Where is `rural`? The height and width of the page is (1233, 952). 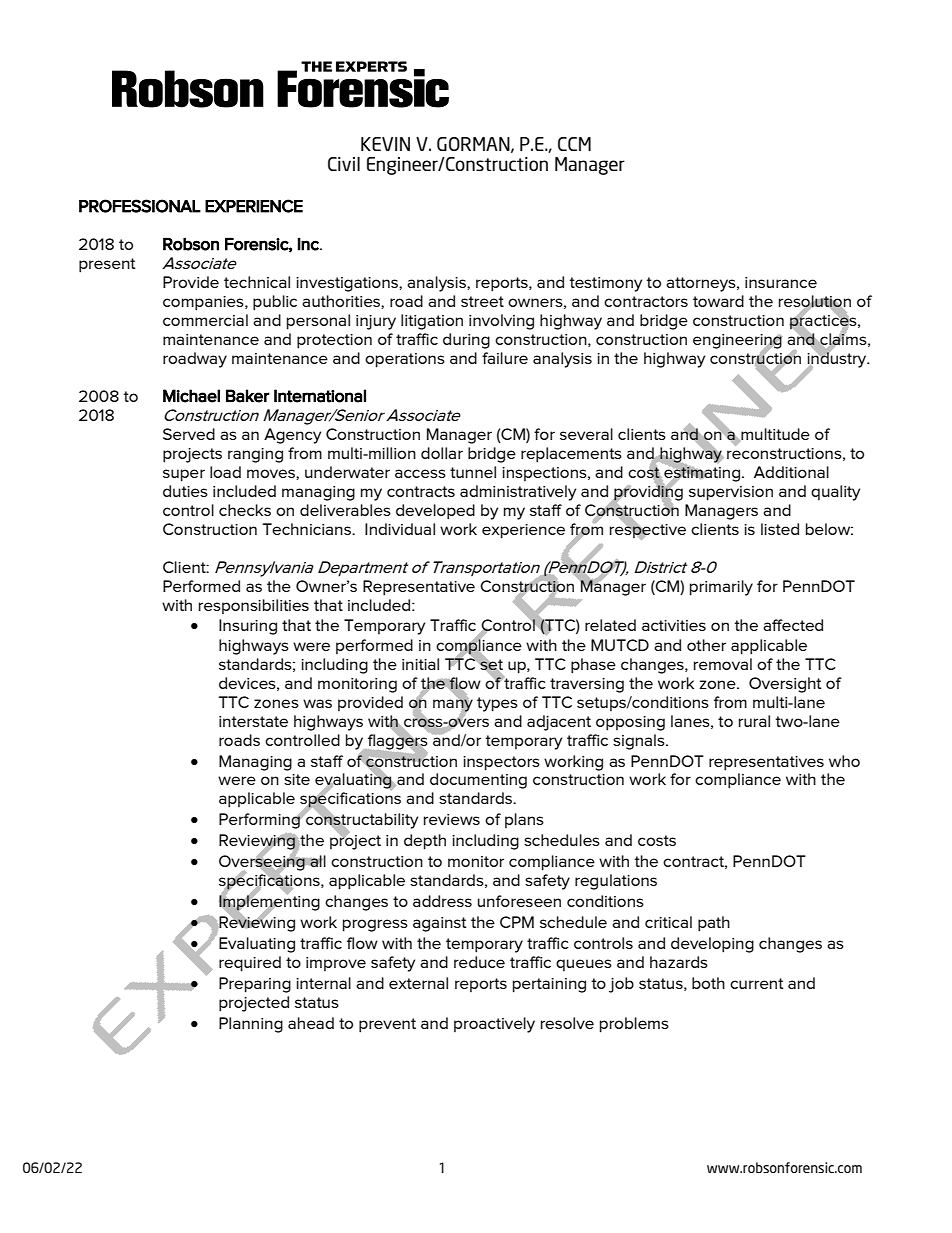
rural is located at coordinates (754, 721).
